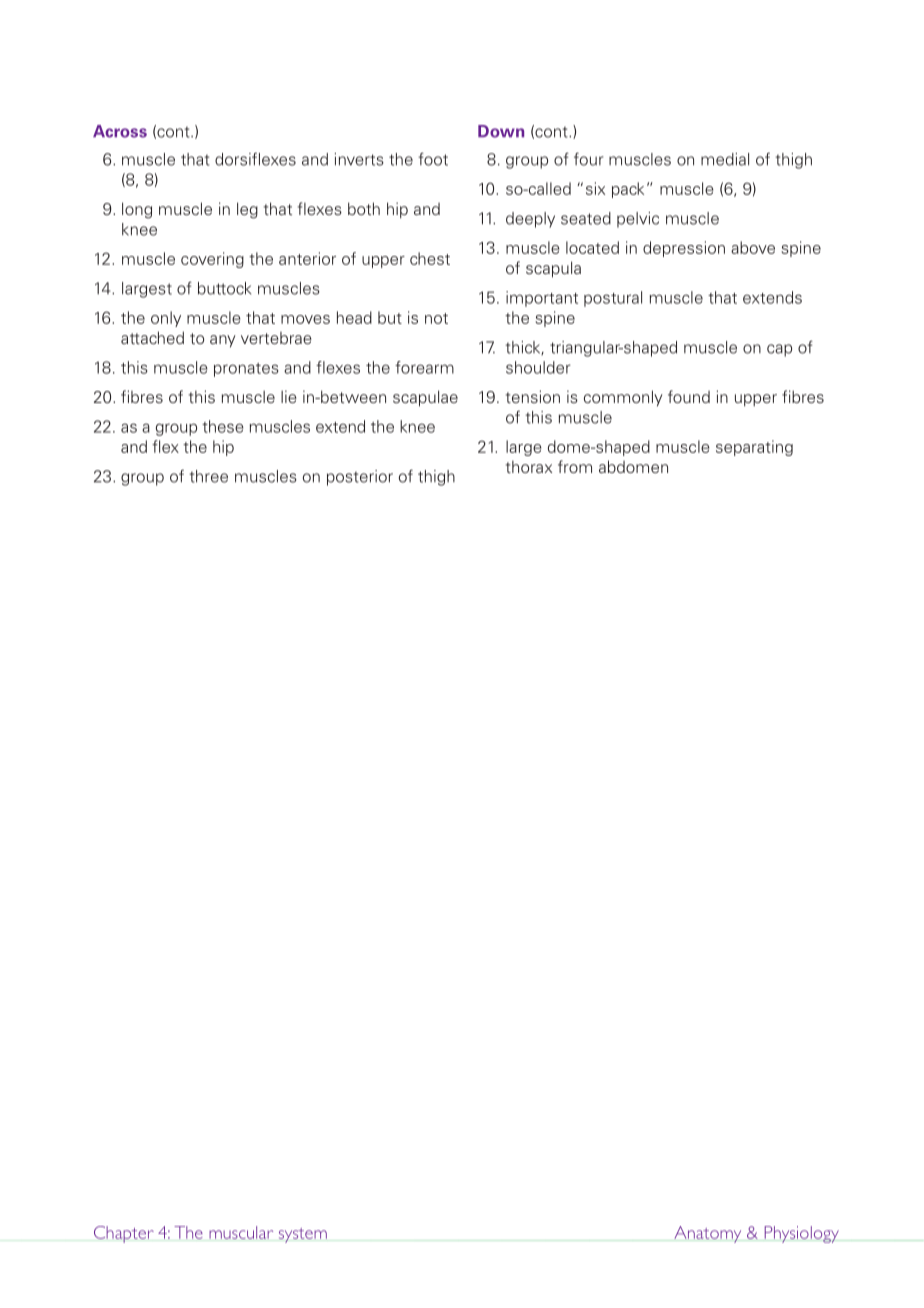  Describe the element at coordinates (433, 159) in the image. I see `foot` at that location.
